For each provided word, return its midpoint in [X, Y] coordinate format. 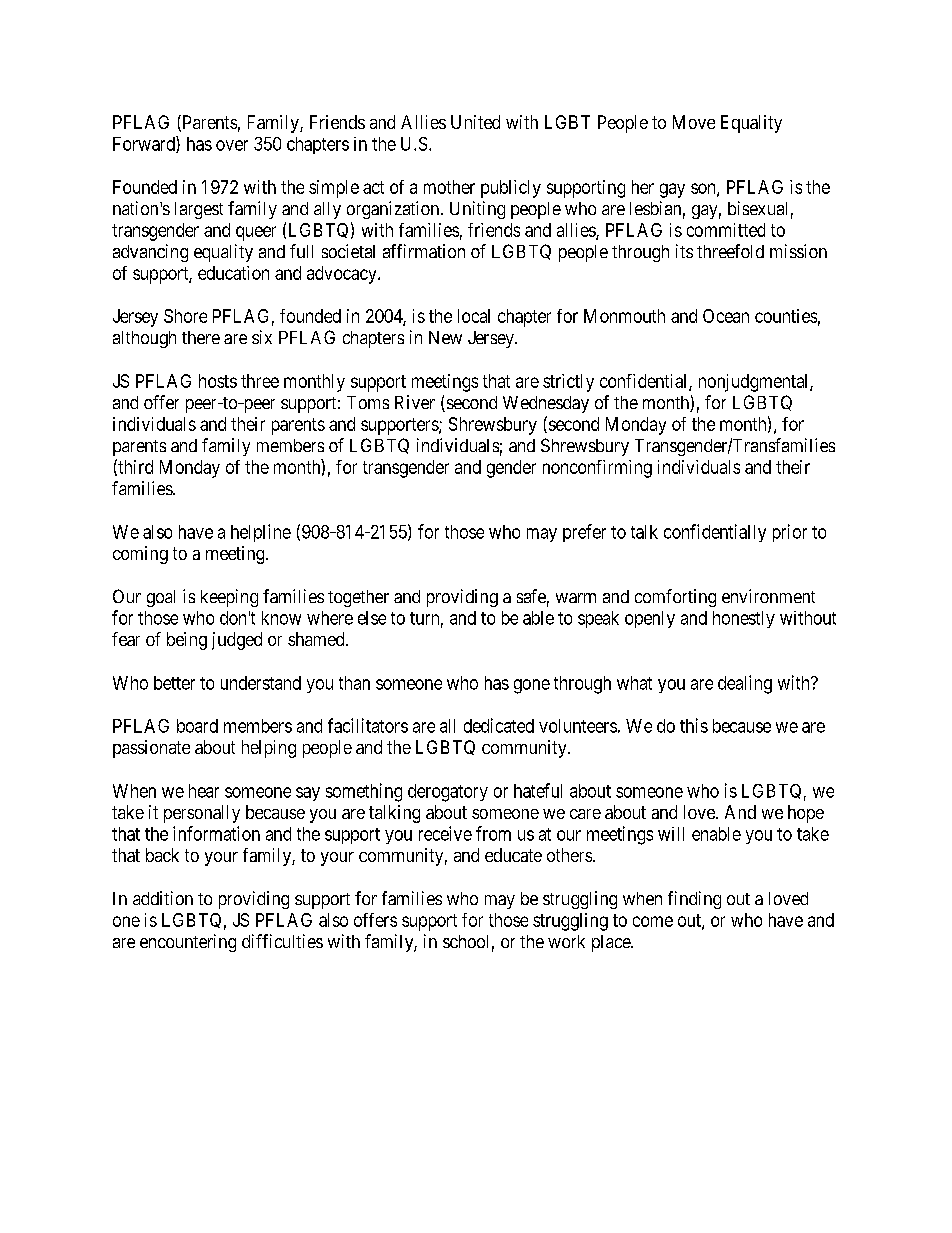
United [475, 122]
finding [694, 900]
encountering [188, 943]
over [232, 145]
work [566, 941]
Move [694, 122]
